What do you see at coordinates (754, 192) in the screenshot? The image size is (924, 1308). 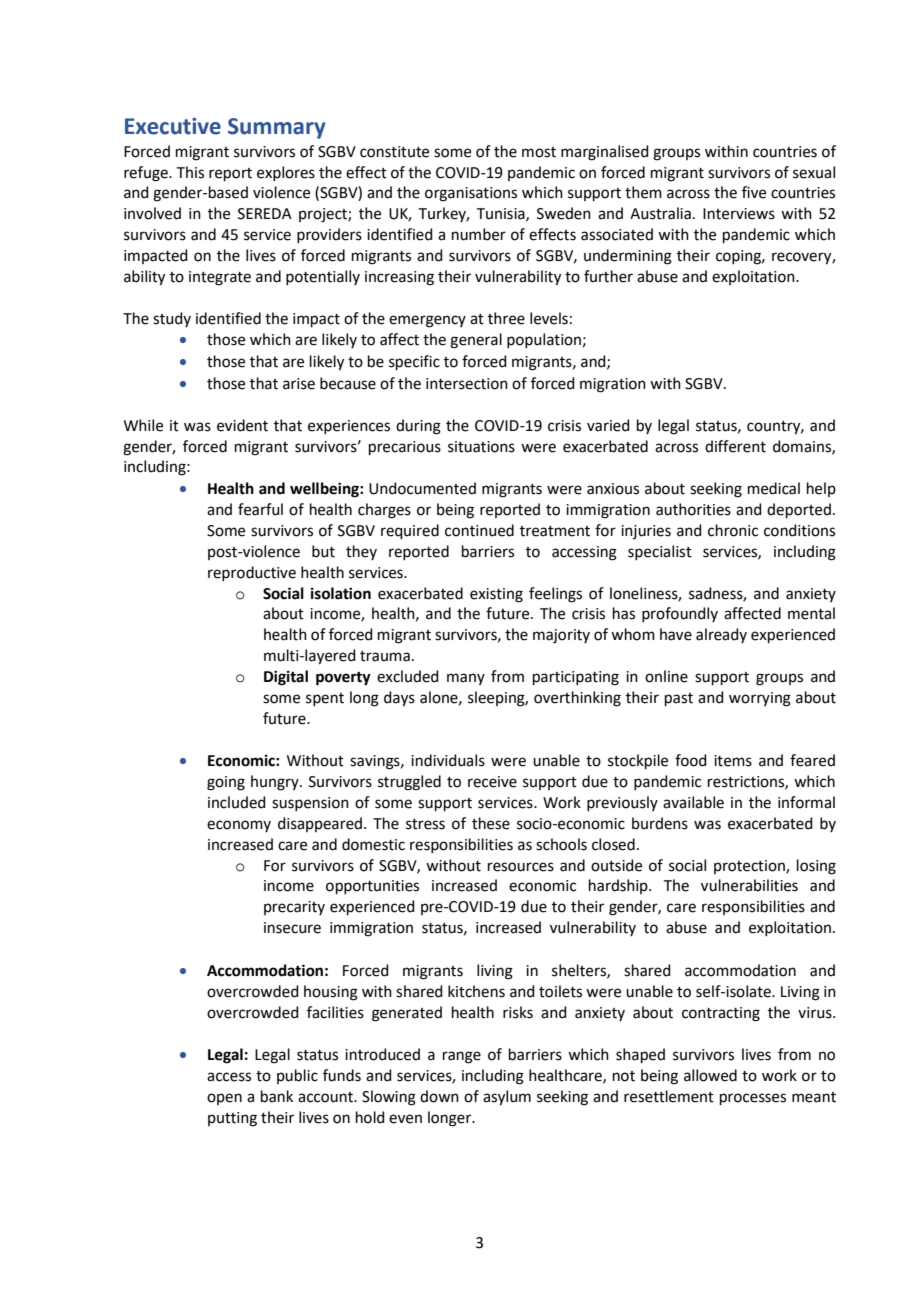 I see `five` at bounding box center [754, 192].
